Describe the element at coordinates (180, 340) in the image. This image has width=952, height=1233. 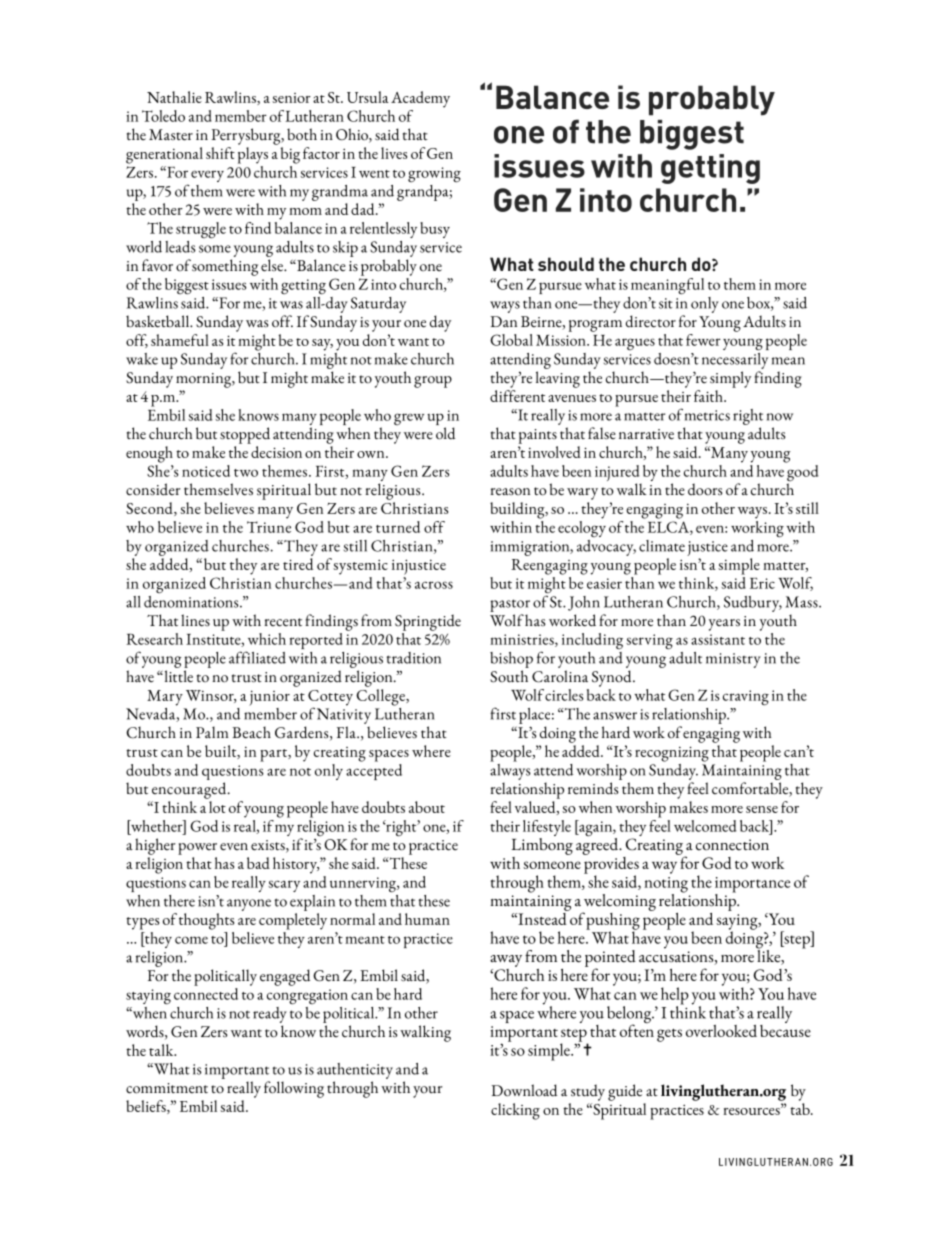
I see `shameful` at that location.
